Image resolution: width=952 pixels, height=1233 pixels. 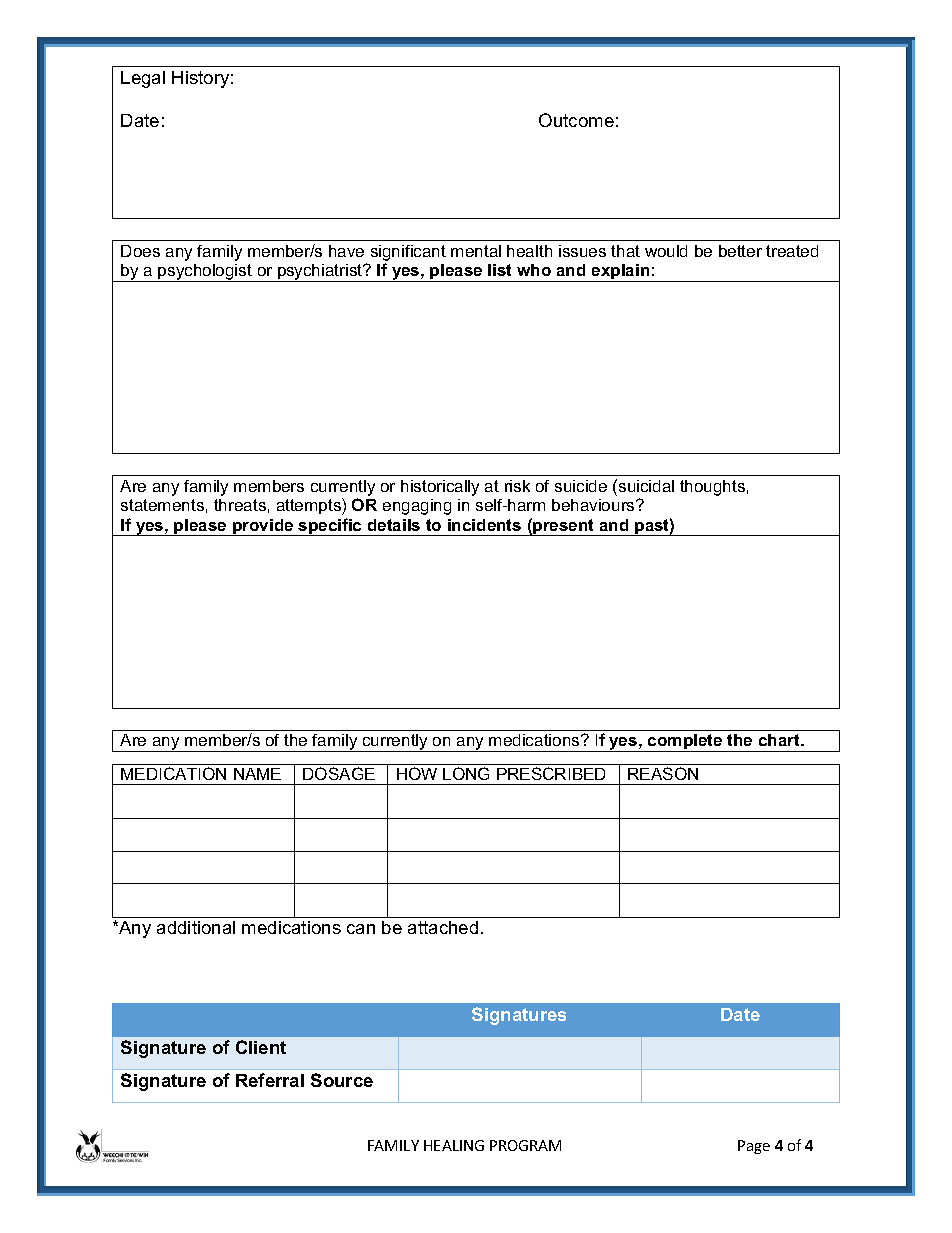 I want to click on thoughts, so click(x=712, y=488).
